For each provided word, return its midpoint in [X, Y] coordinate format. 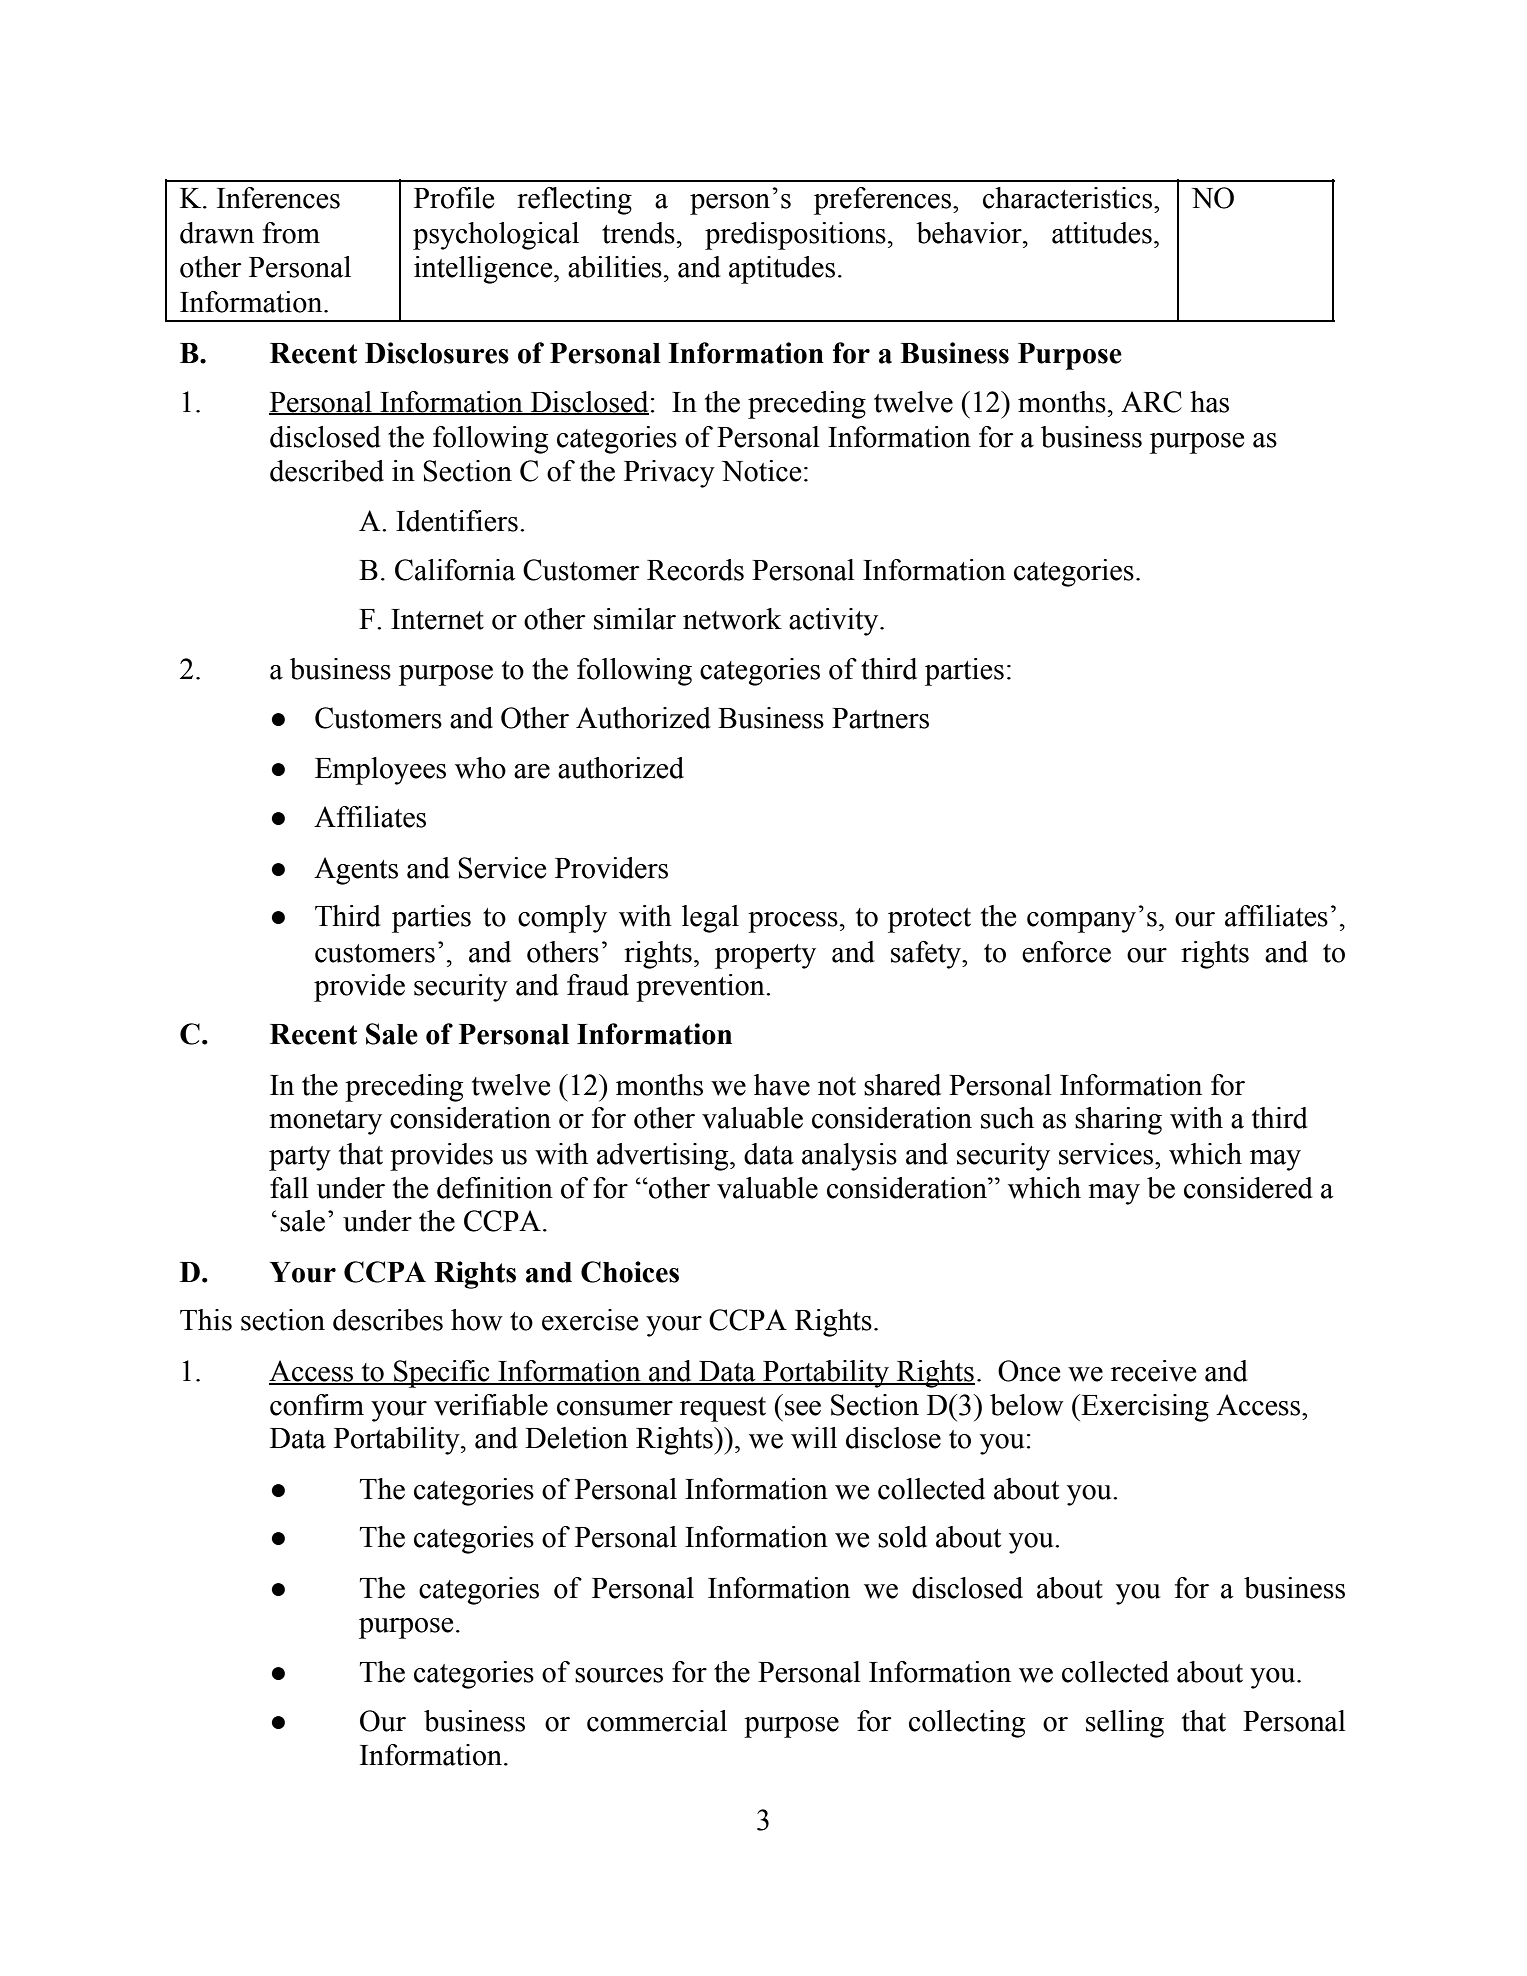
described [327, 471]
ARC [1151, 402]
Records [695, 570]
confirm [317, 1405]
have [782, 1085]
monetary [325, 1122]
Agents [356, 871]
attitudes [1102, 233]
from [291, 233]
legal [710, 919]
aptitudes [782, 270]
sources [619, 1675]
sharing [1118, 1121]
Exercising [1144, 1408]
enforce [1066, 952]
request [723, 1409]
